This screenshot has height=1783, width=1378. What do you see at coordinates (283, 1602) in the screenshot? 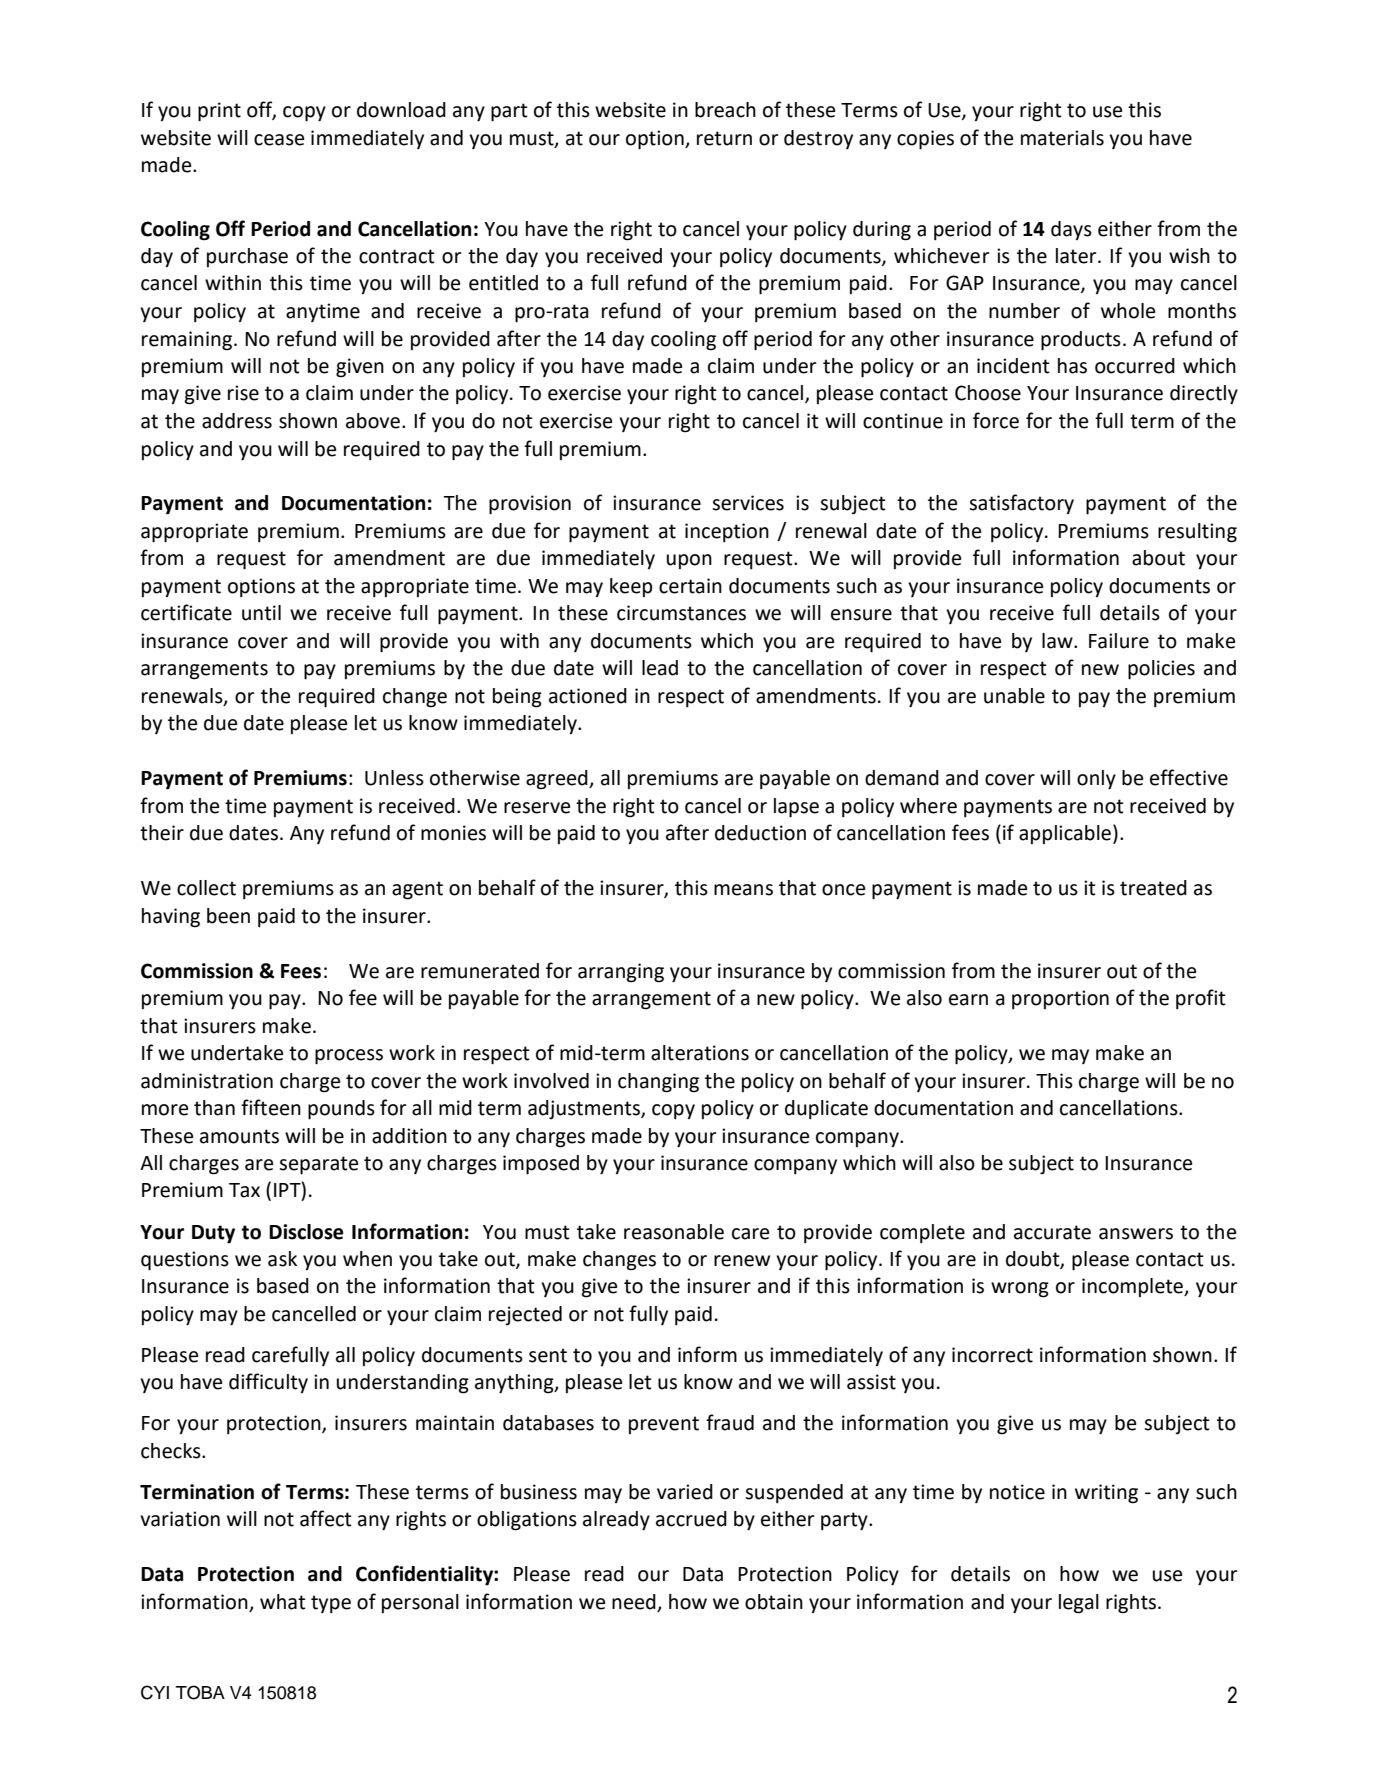
I see `what` at bounding box center [283, 1602].
